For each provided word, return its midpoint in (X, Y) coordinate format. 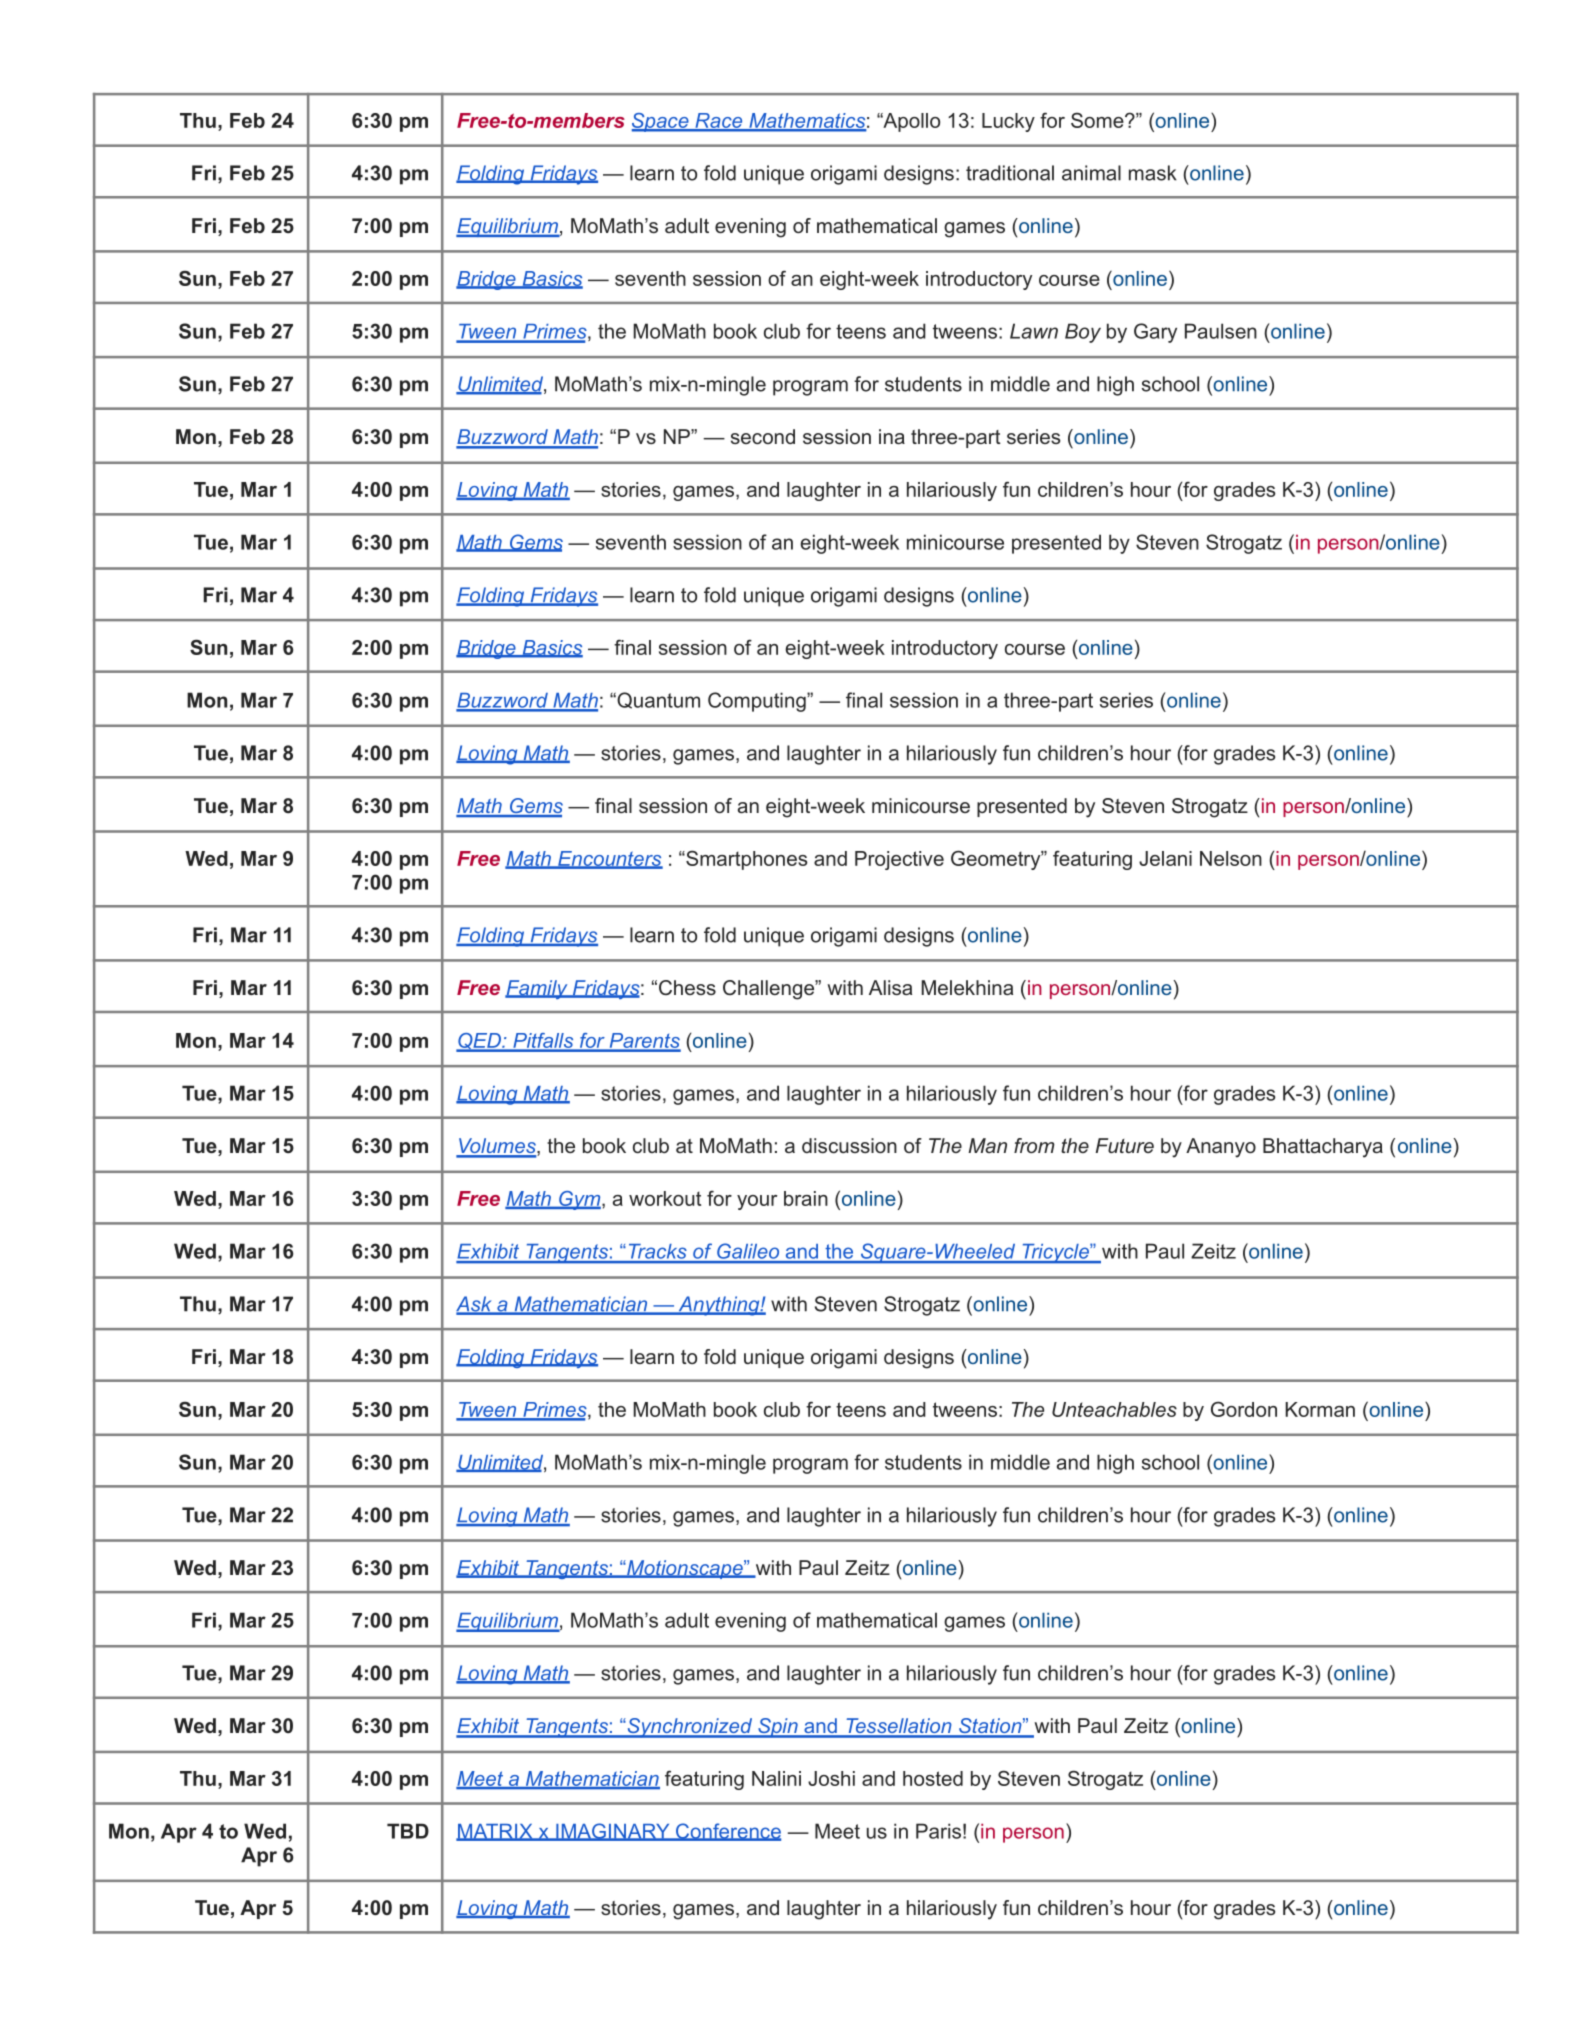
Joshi (831, 1778)
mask (1153, 173)
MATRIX (495, 1832)
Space (661, 122)
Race (719, 121)
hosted (933, 1778)
